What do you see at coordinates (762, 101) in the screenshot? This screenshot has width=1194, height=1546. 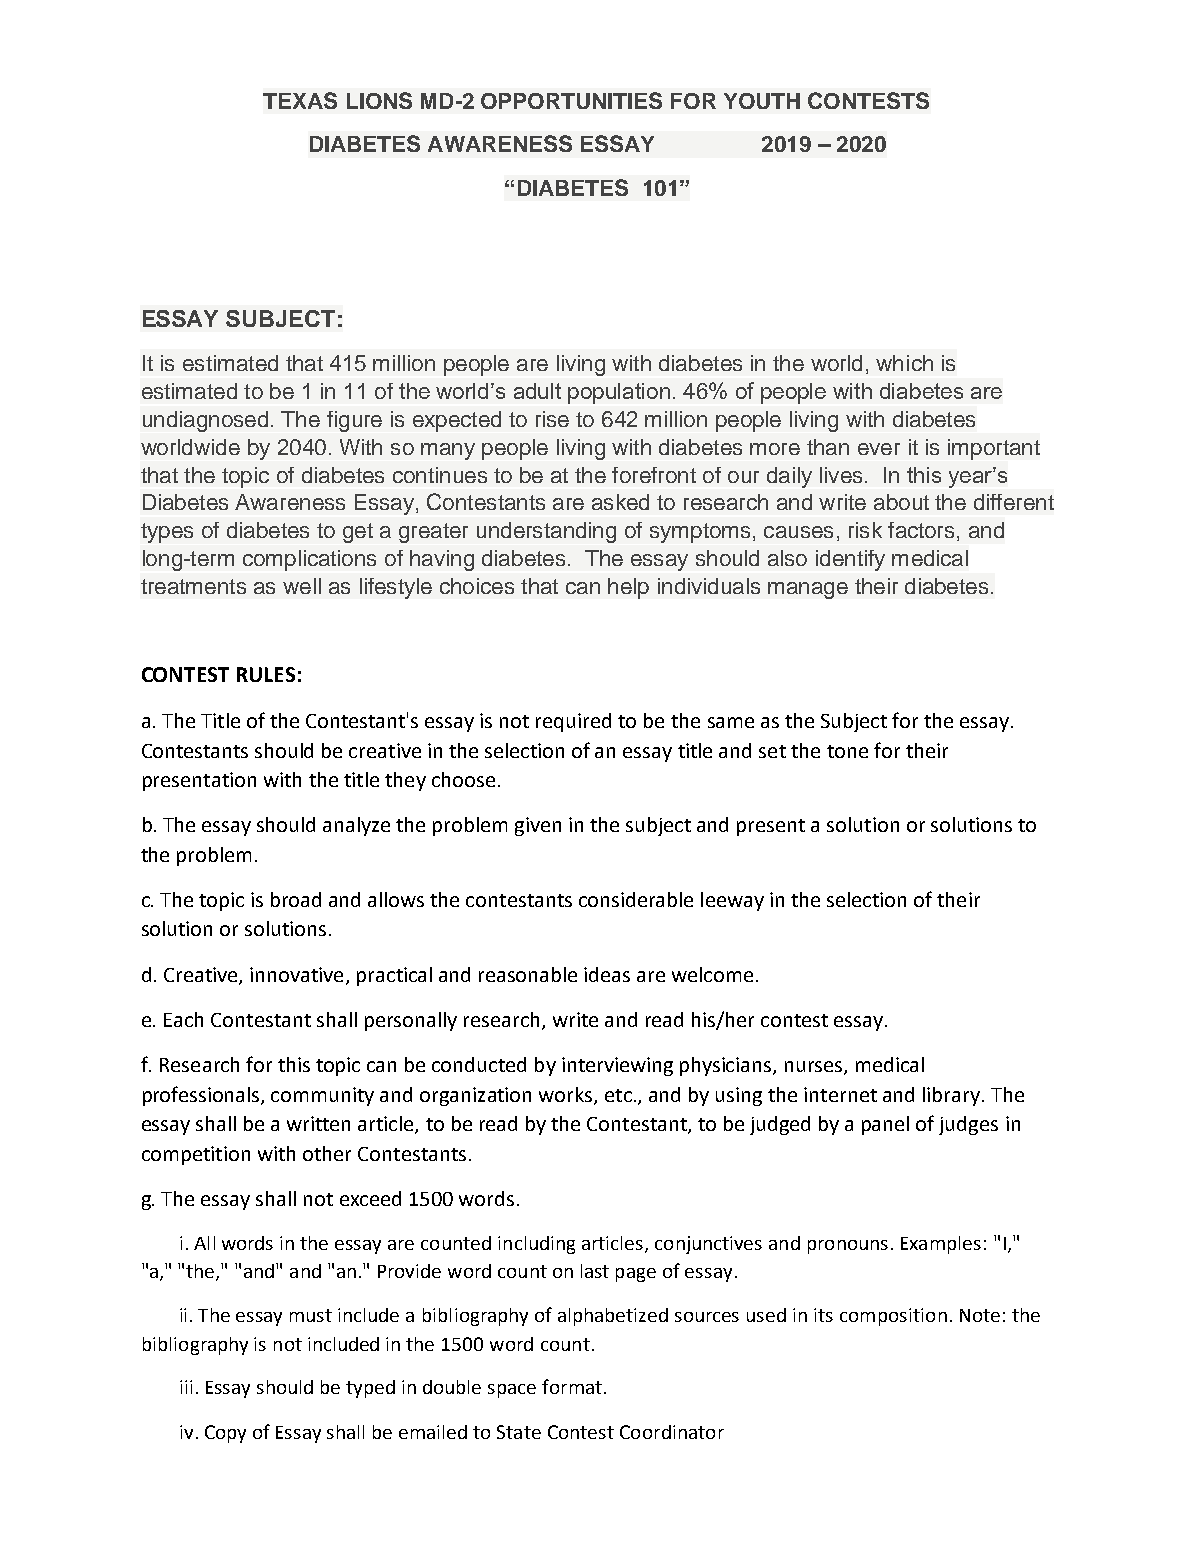 I see `YOUTH` at bounding box center [762, 101].
